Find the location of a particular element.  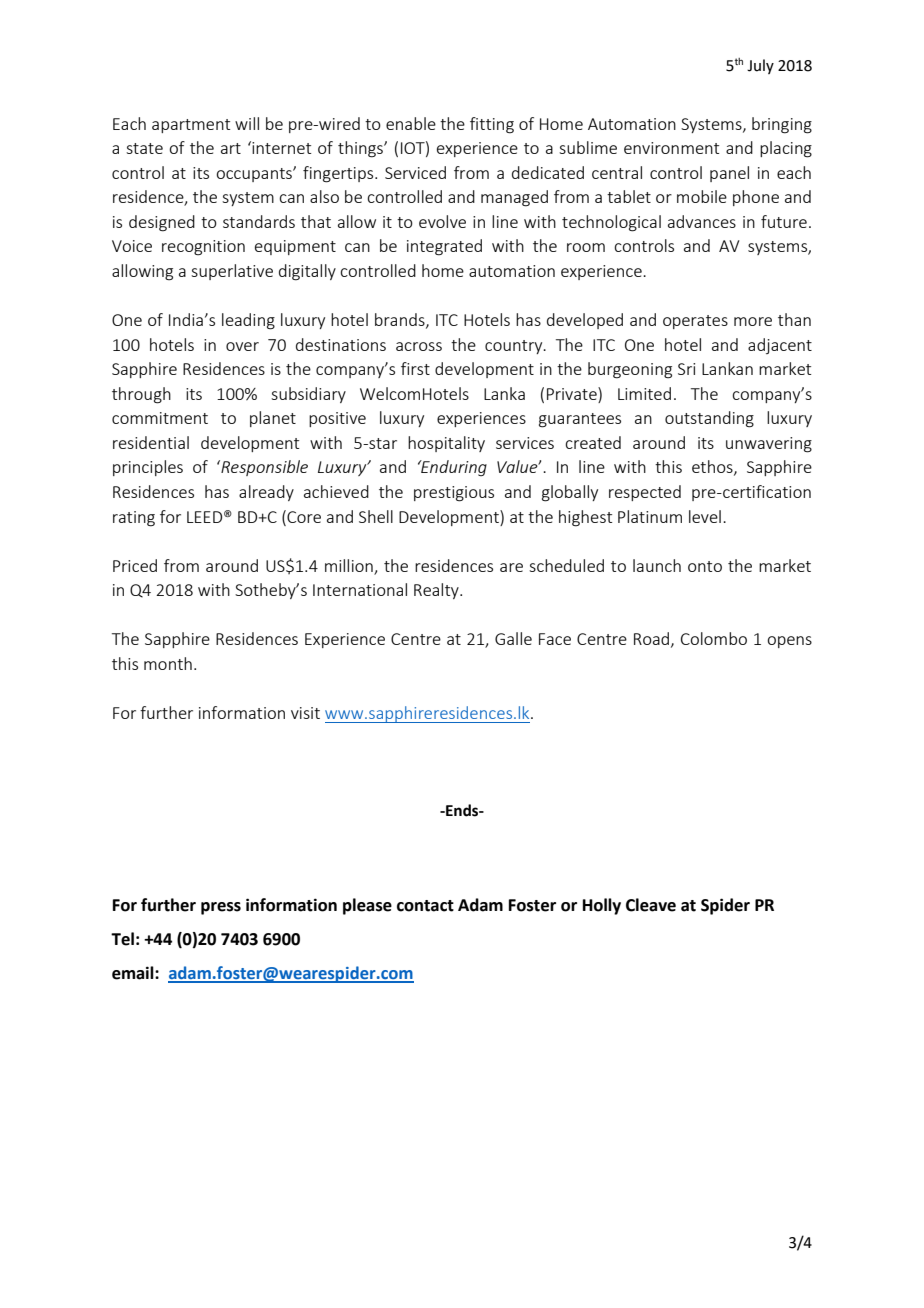

level is located at coordinates (705, 516).
